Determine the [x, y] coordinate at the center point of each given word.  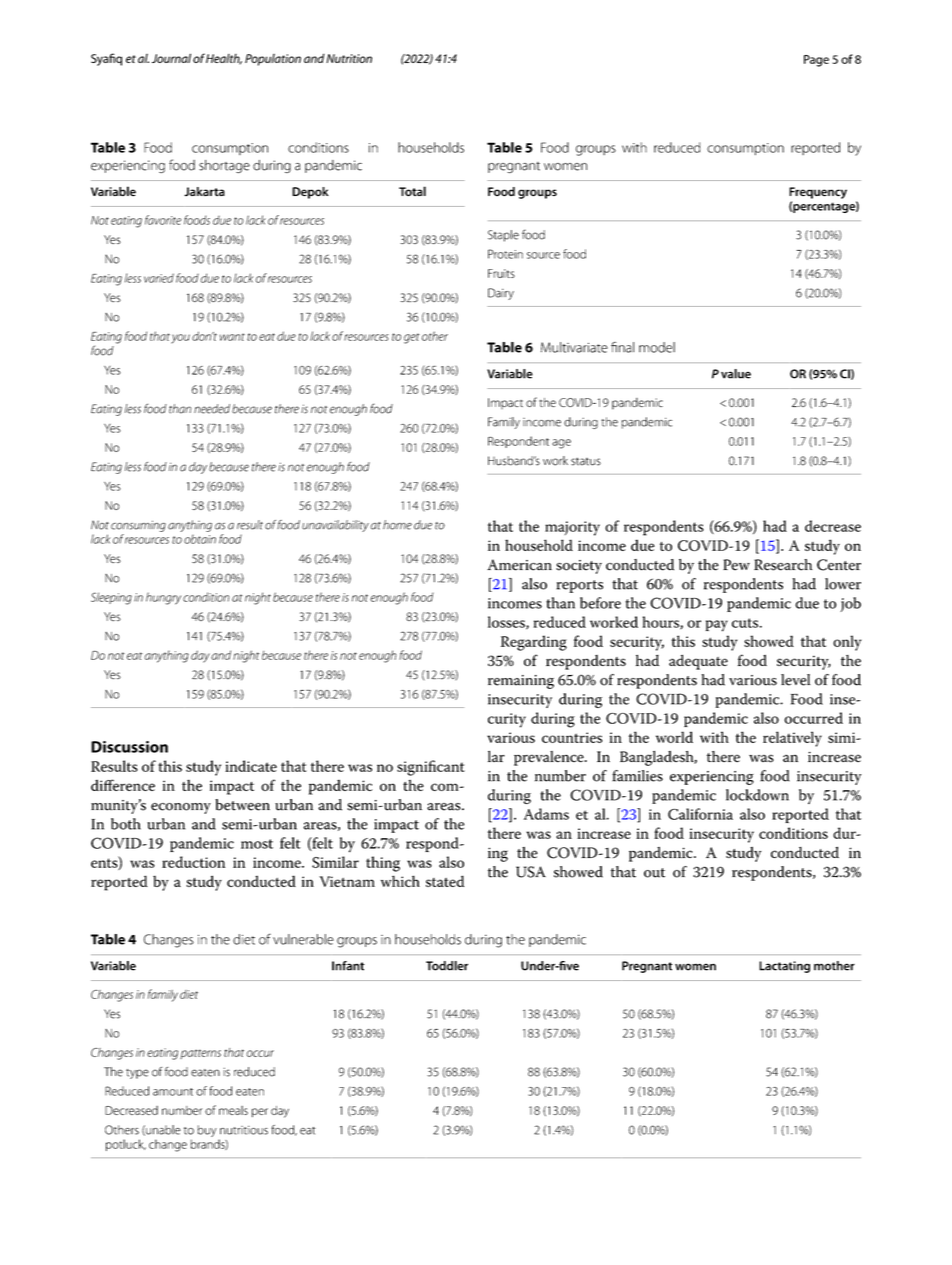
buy [207, 1131]
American [519, 565]
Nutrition [349, 58]
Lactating [784, 967]
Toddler [447, 966]
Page [816, 61]
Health [224, 59]
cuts [746, 623]
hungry [163, 598]
